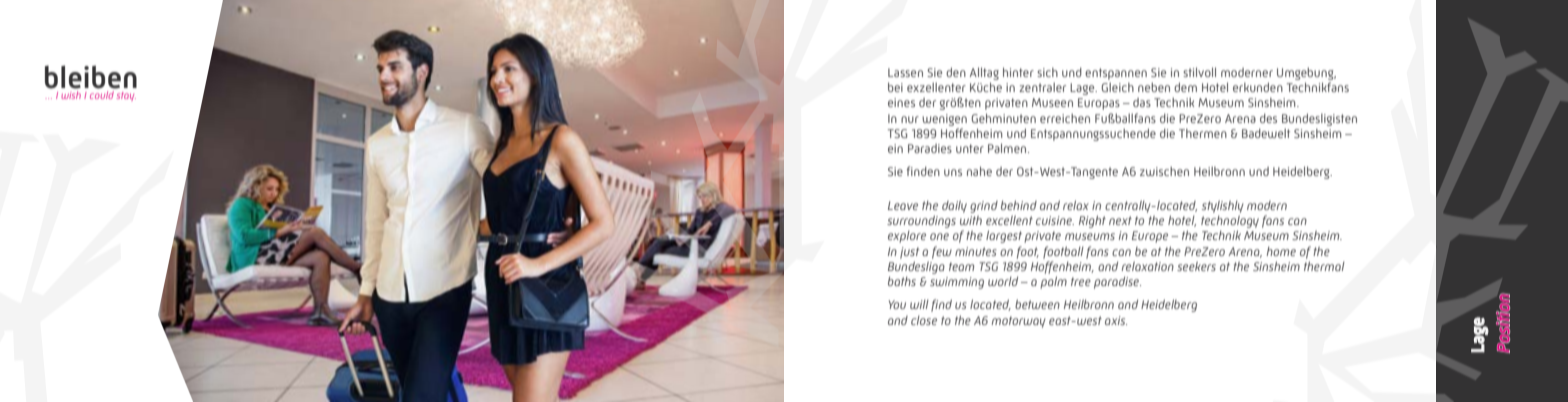  I want to click on unter, so click(970, 148).
